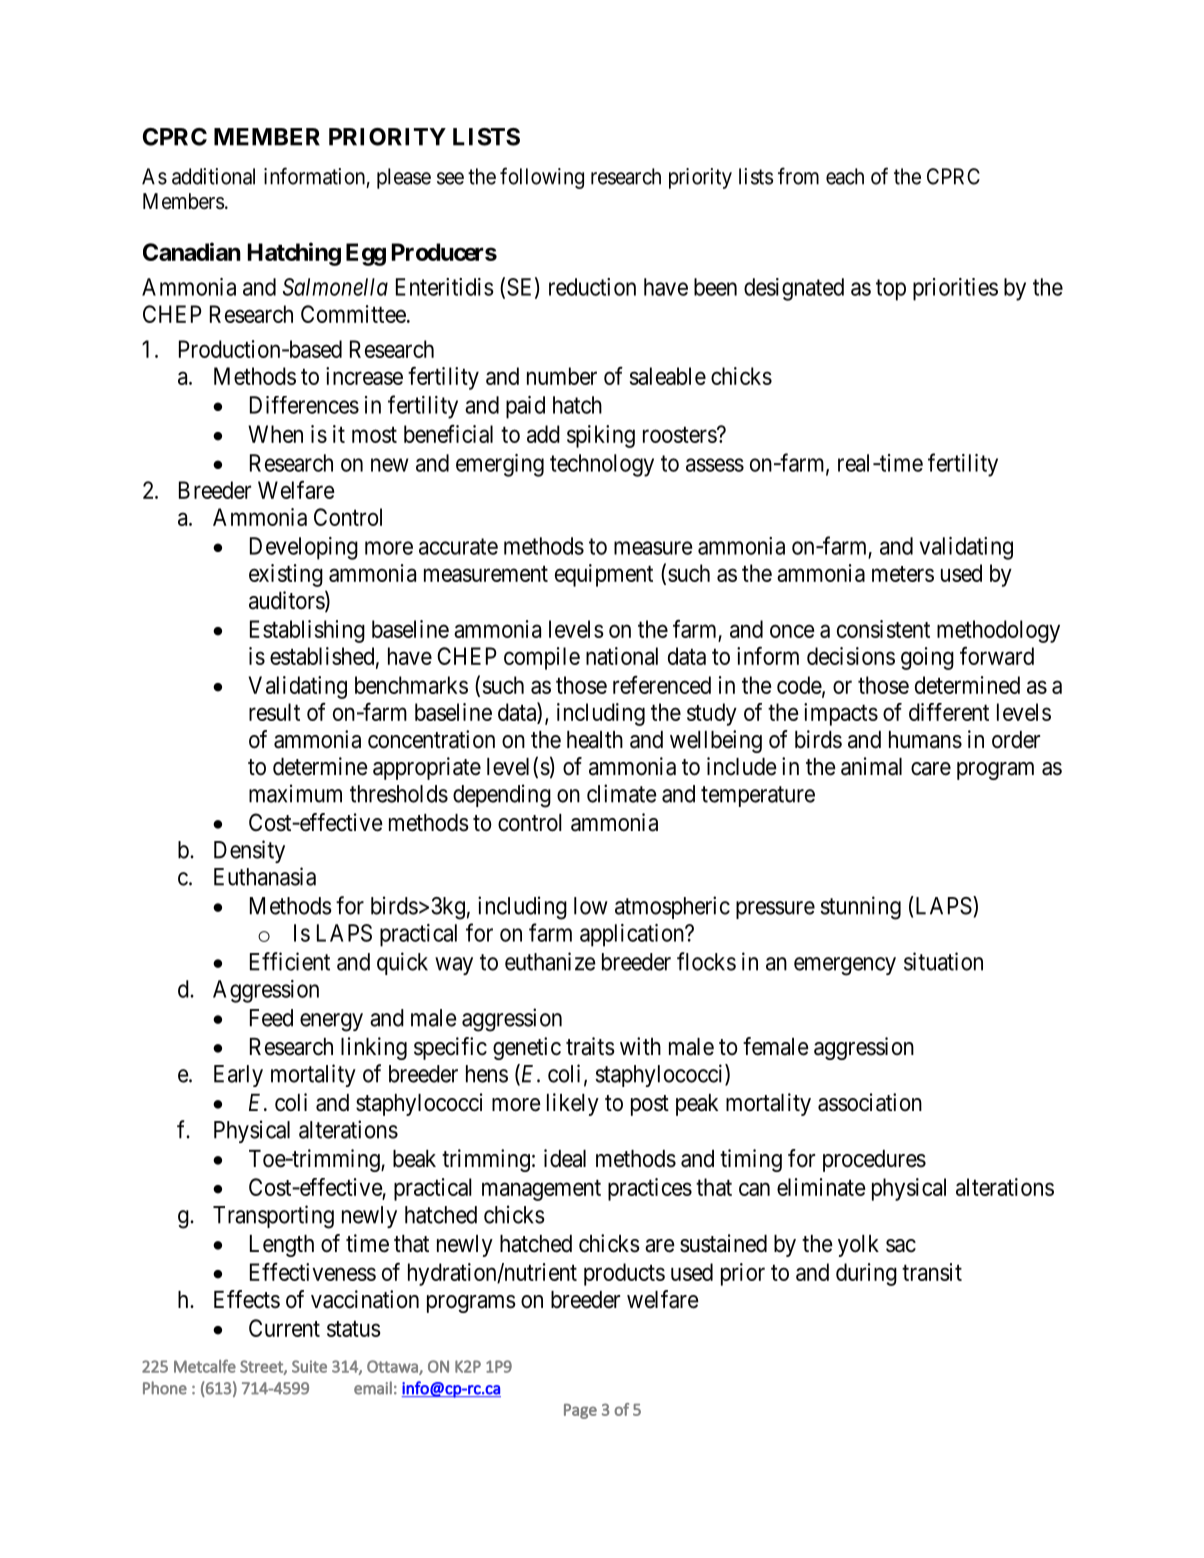  Describe the element at coordinates (213, 176) in the image. I see `additional` at that location.
